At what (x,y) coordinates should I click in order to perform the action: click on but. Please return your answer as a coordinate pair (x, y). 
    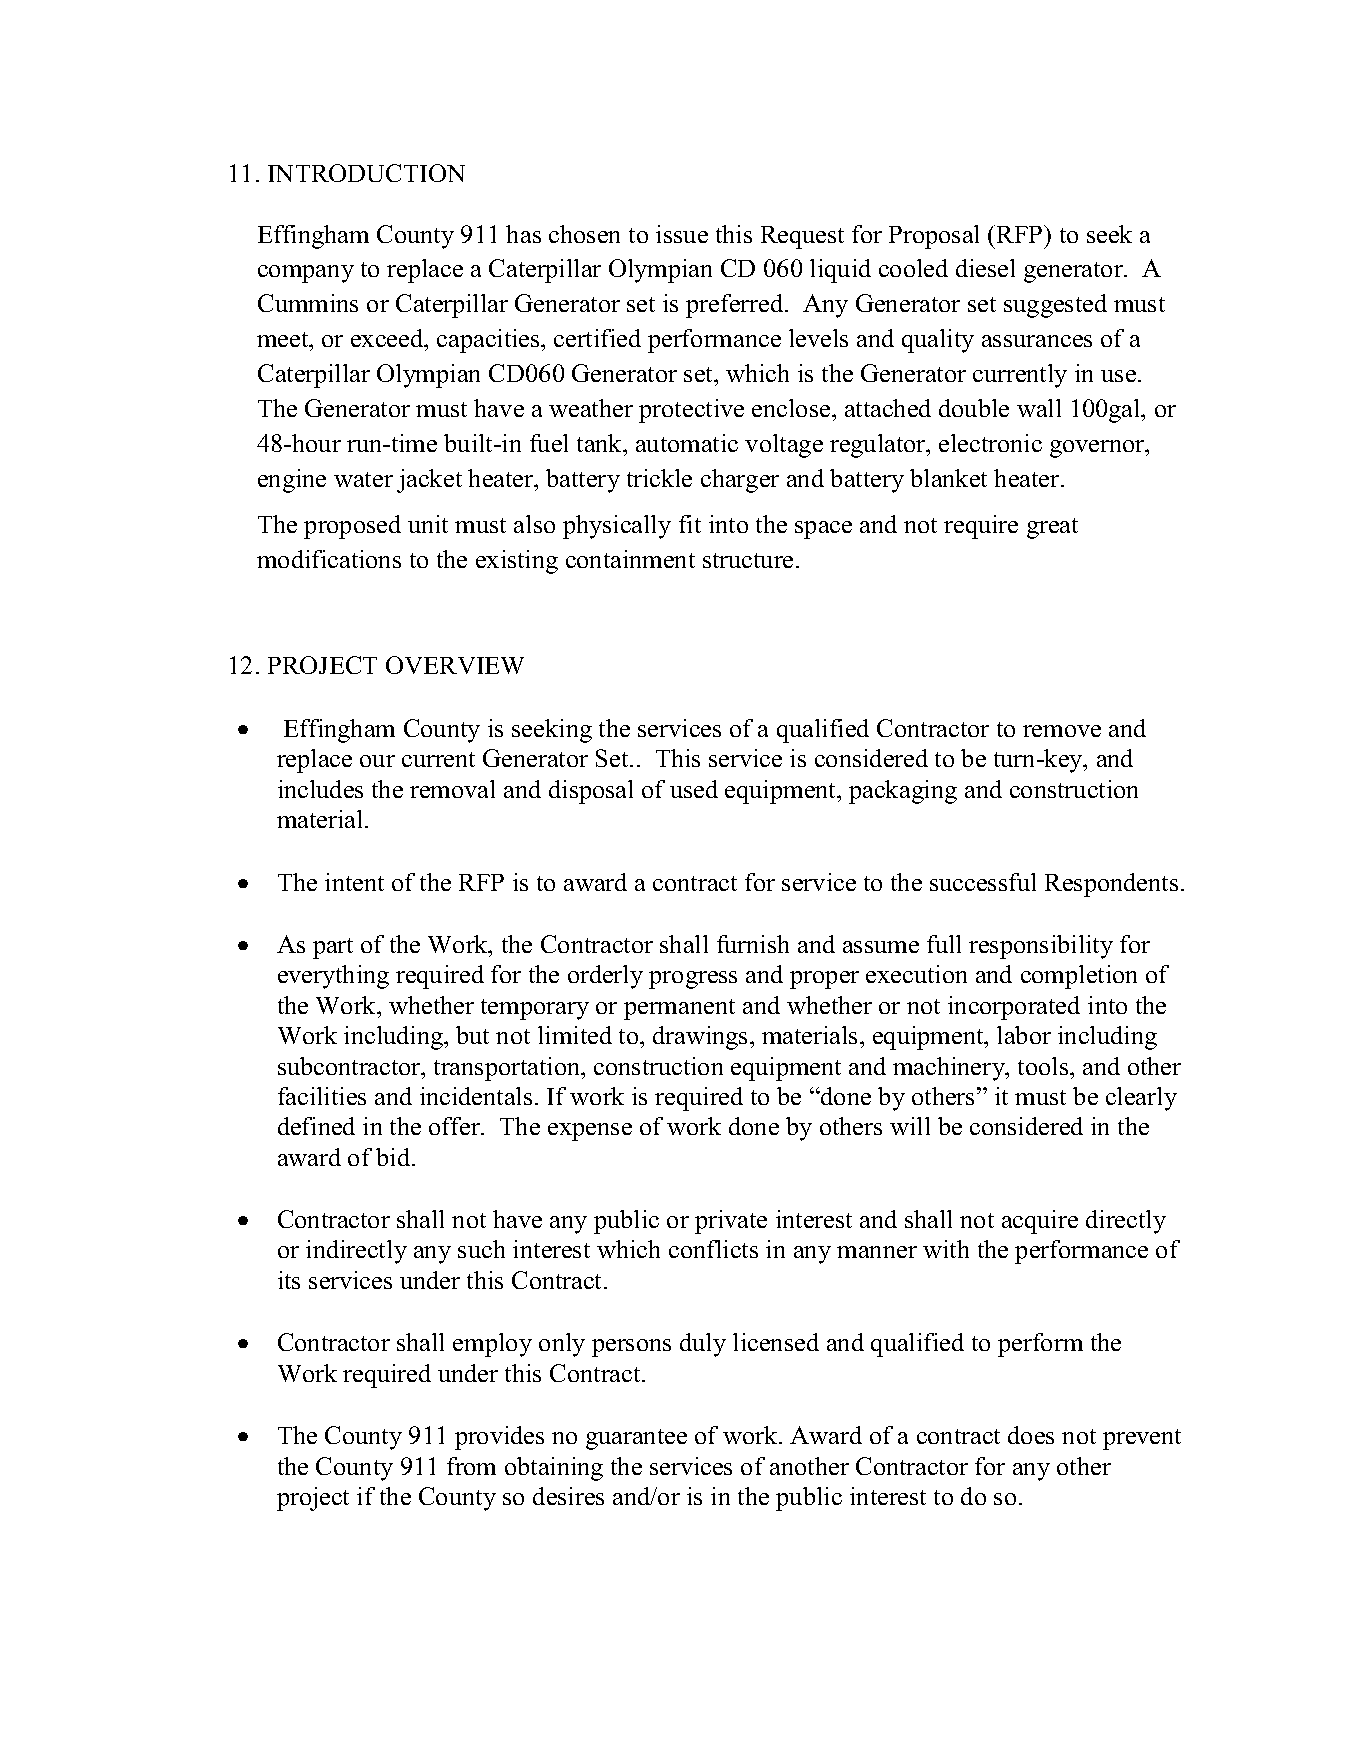
    Looking at the image, I should click on (472, 1035).
